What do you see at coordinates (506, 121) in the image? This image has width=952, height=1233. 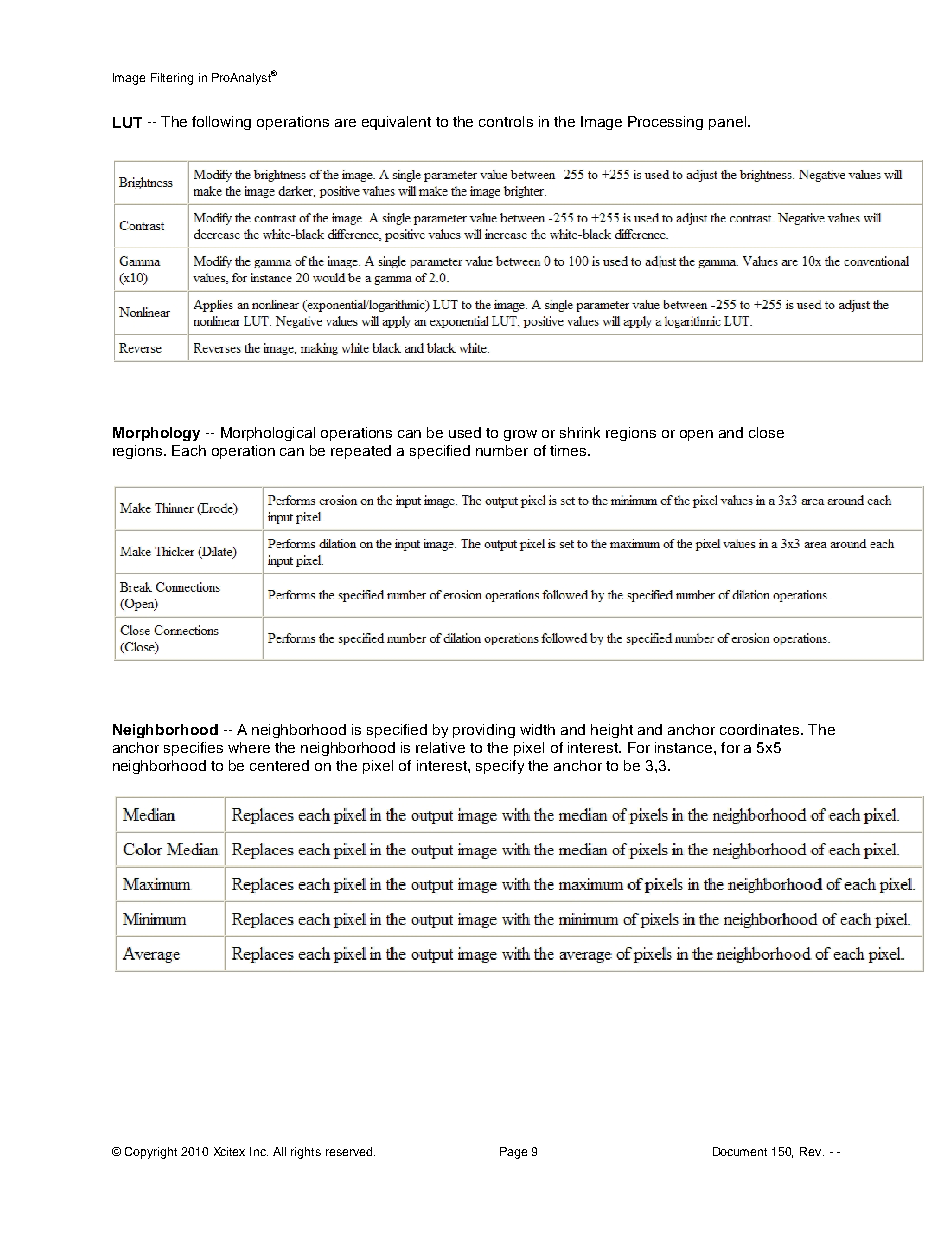 I see `controls` at bounding box center [506, 121].
